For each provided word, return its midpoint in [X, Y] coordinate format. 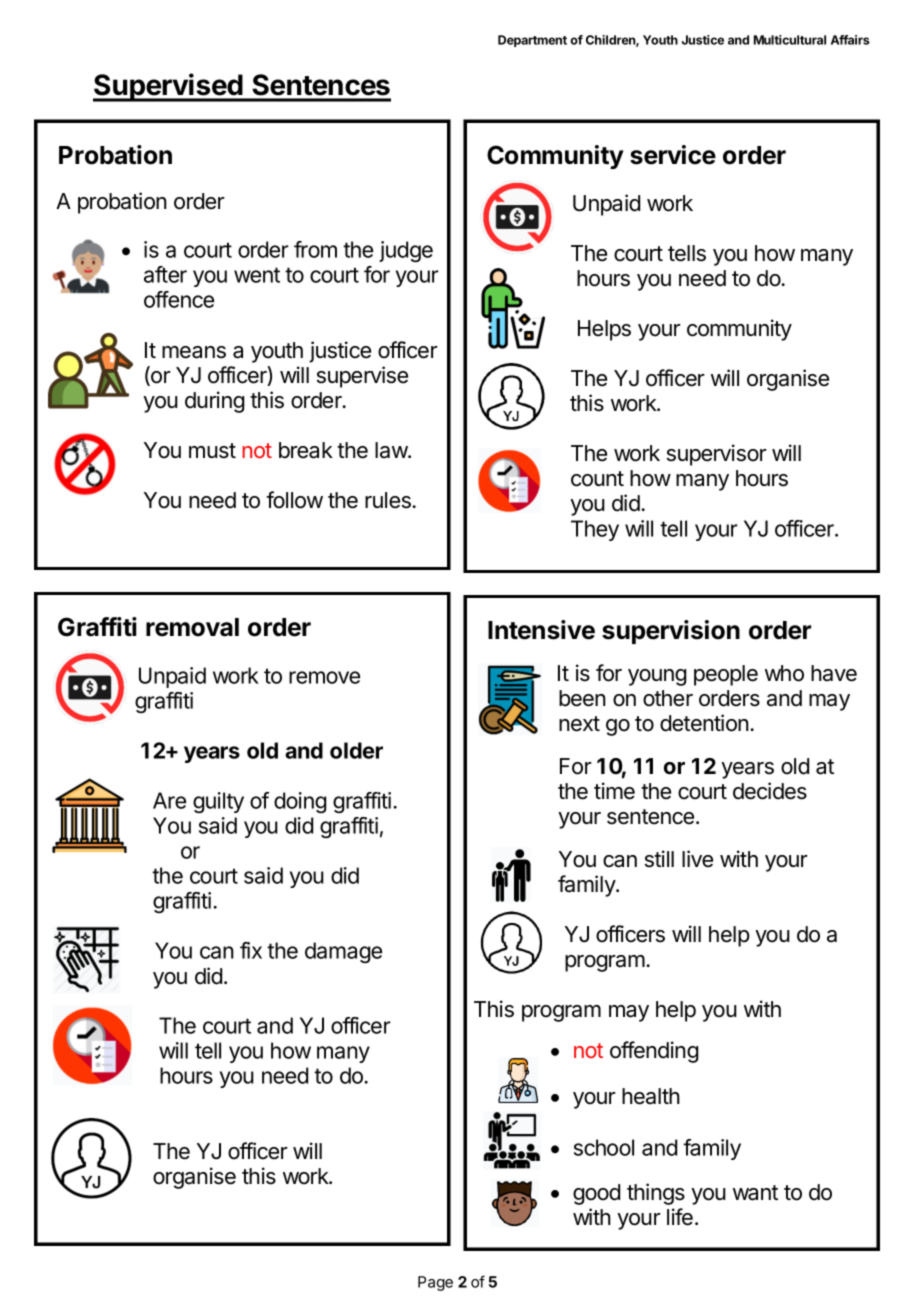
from [315, 249]
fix [251, 950]
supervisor [717, 455]
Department [532, 41]
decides [770, 791]
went [257, 275]
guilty [218, 802]
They [595, 530]
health [651, 1096]
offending [654, 1052]
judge [406, 251]
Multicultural [790, 40]
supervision [671, 632]
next [579, 724]
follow [294, 500]
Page [435, 1283]
